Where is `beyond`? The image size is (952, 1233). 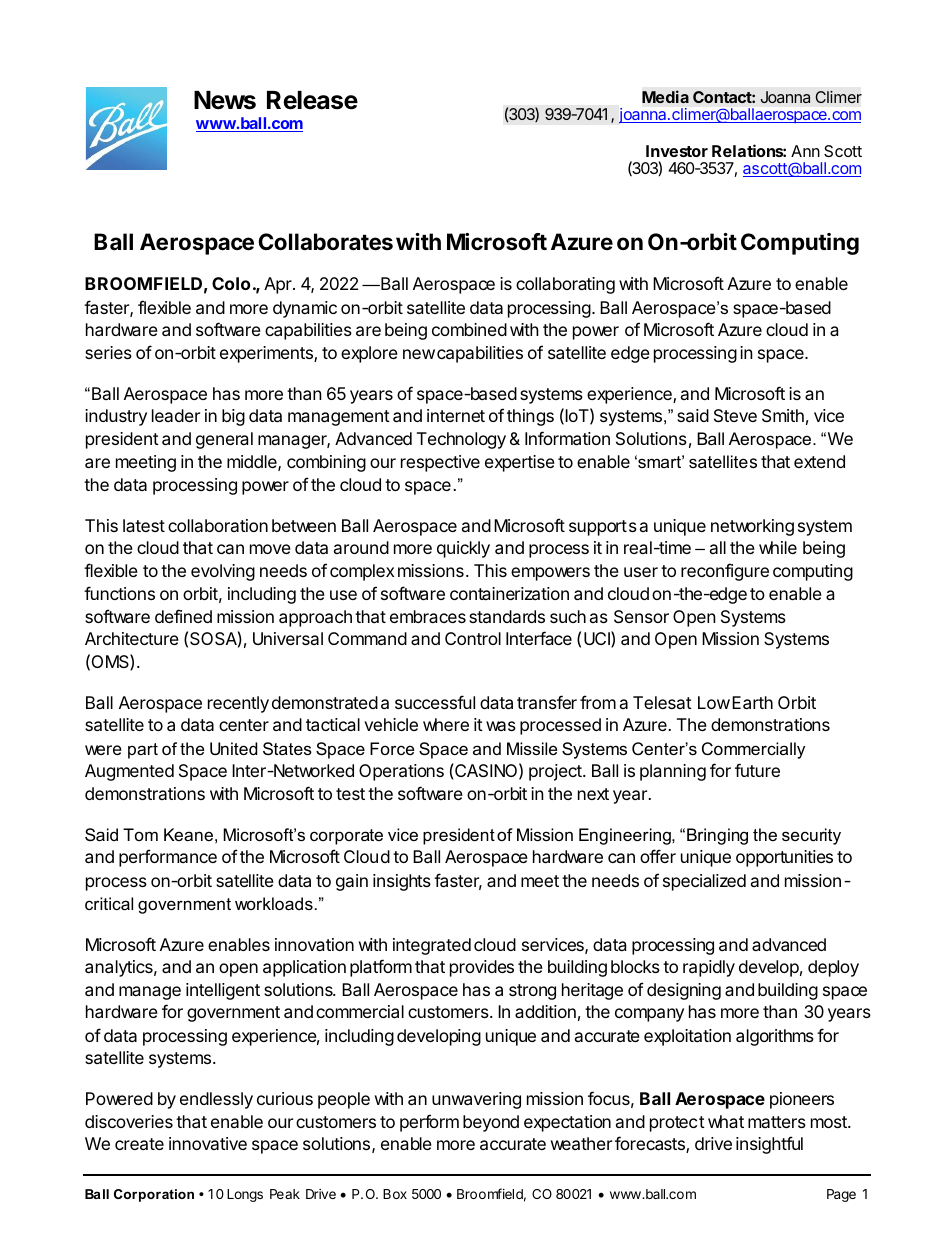 beyond is located at coordinates (491, 1123).
